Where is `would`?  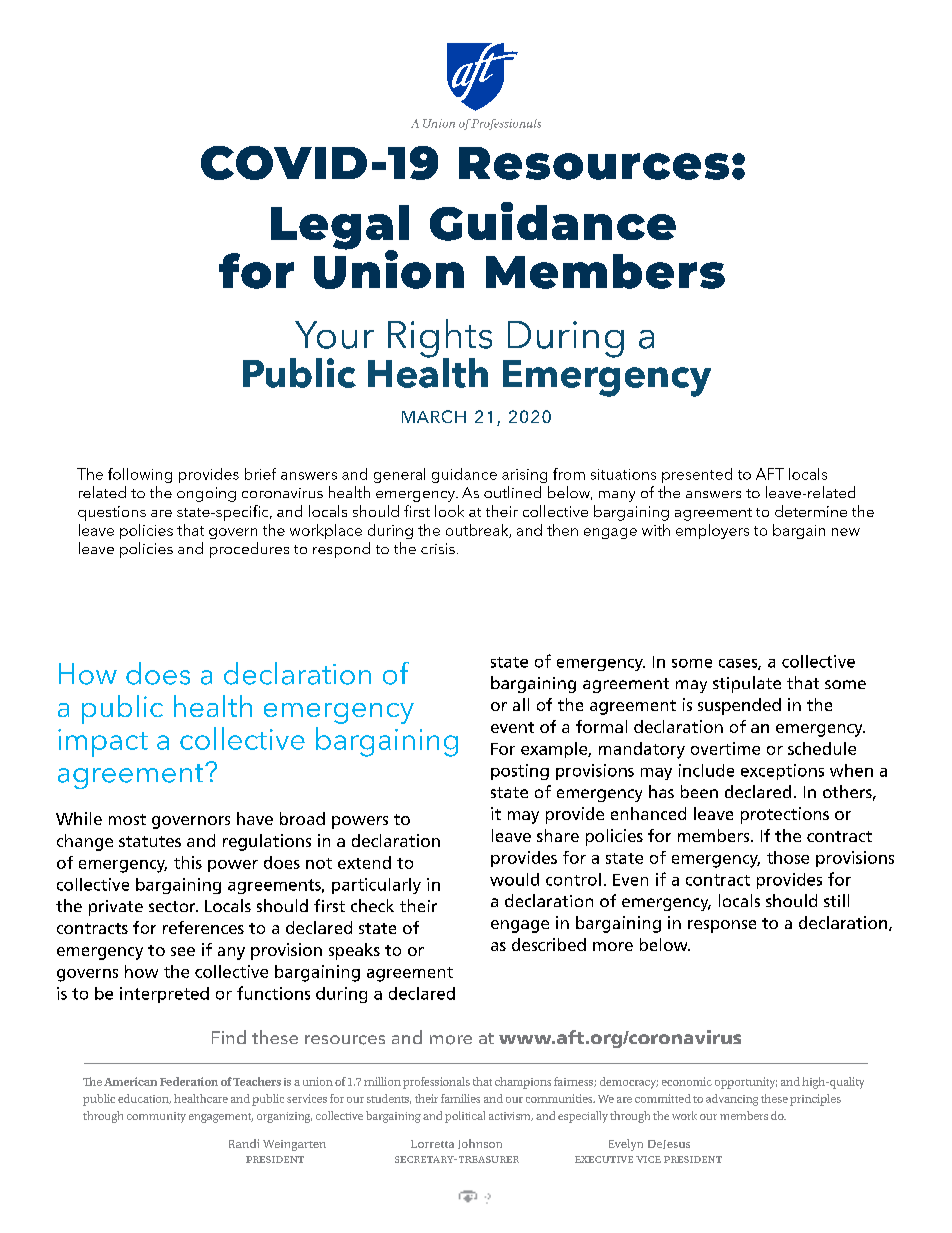
would is located at coordinates (514, 879).
